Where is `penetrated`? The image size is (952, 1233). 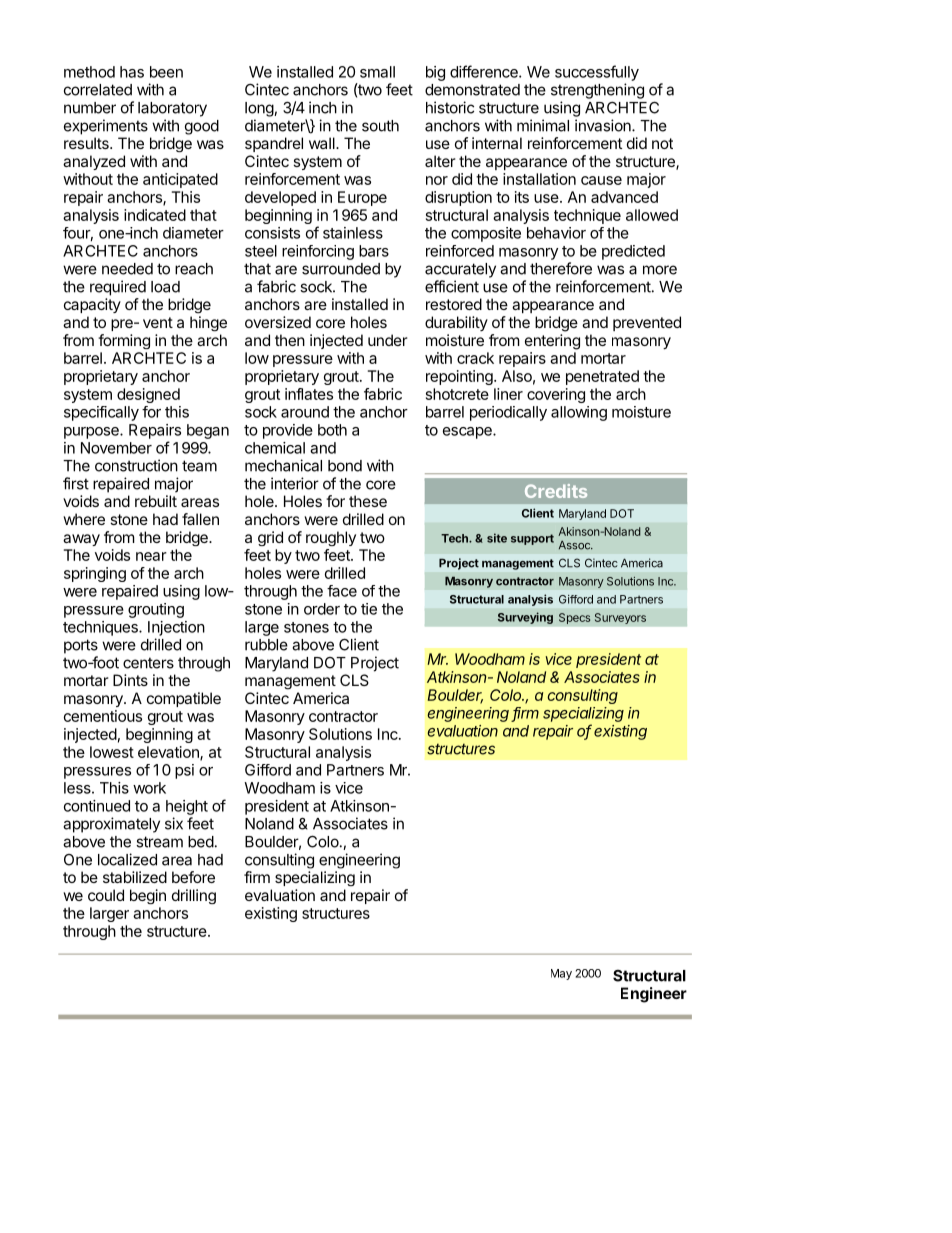 penetrated is located at coordinates (602, 377).
